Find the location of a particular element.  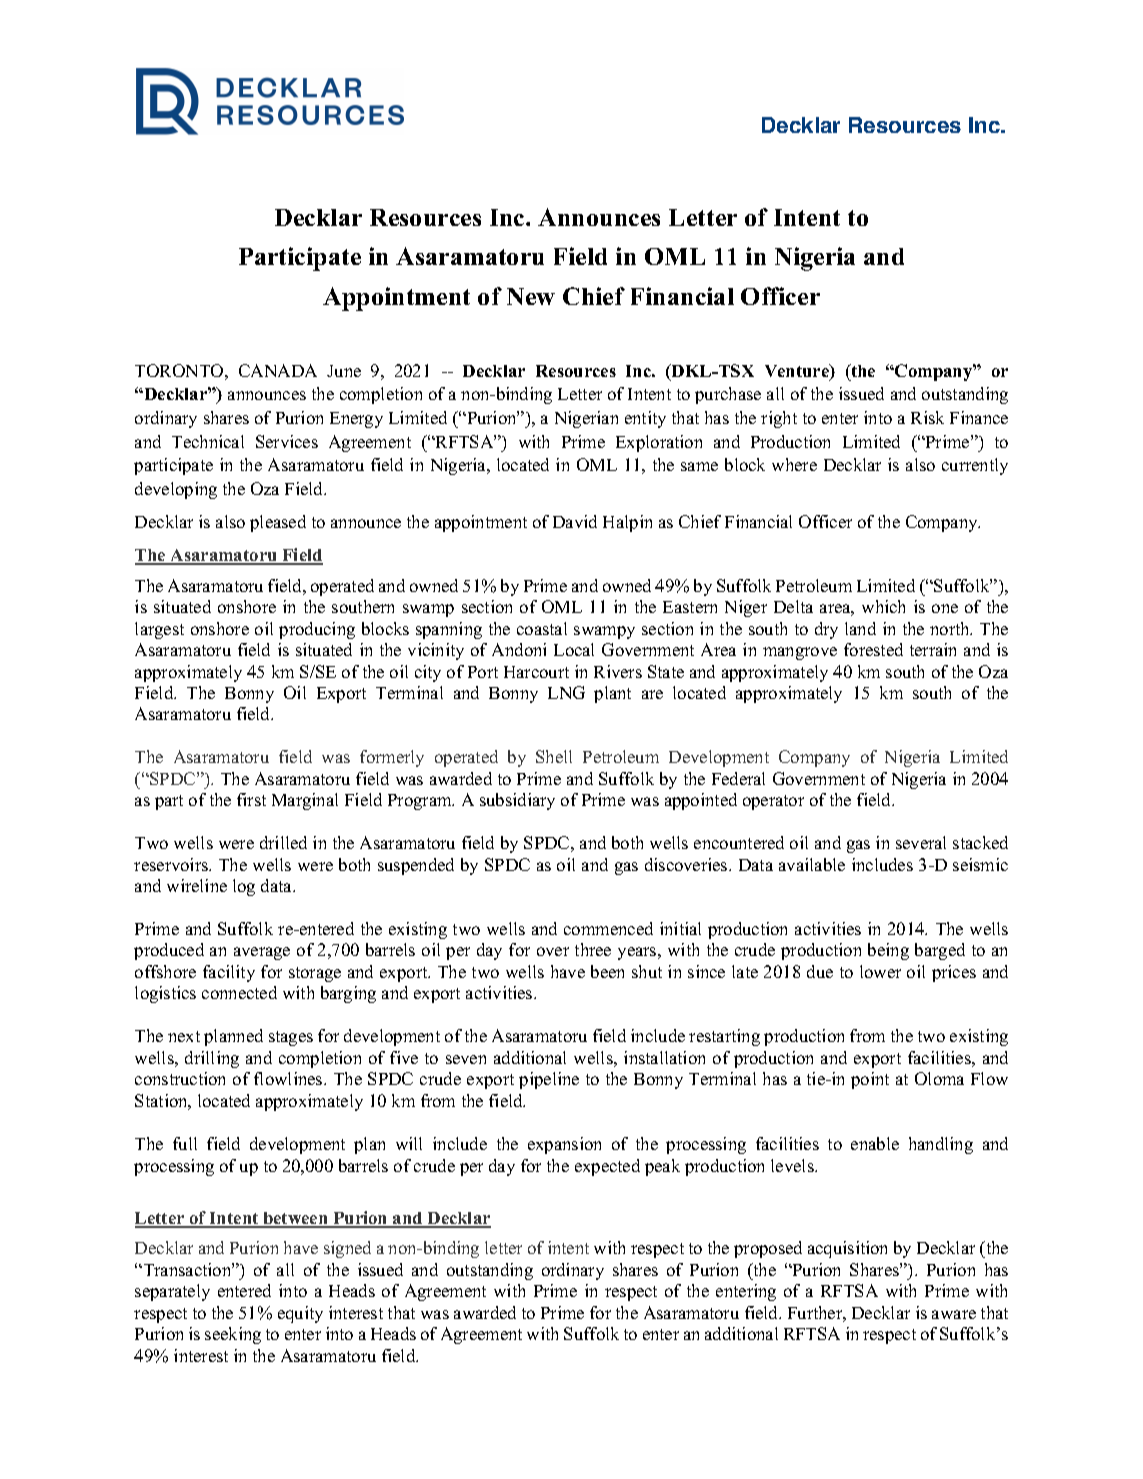

pipeline is located at coordinates (549, 1080).
